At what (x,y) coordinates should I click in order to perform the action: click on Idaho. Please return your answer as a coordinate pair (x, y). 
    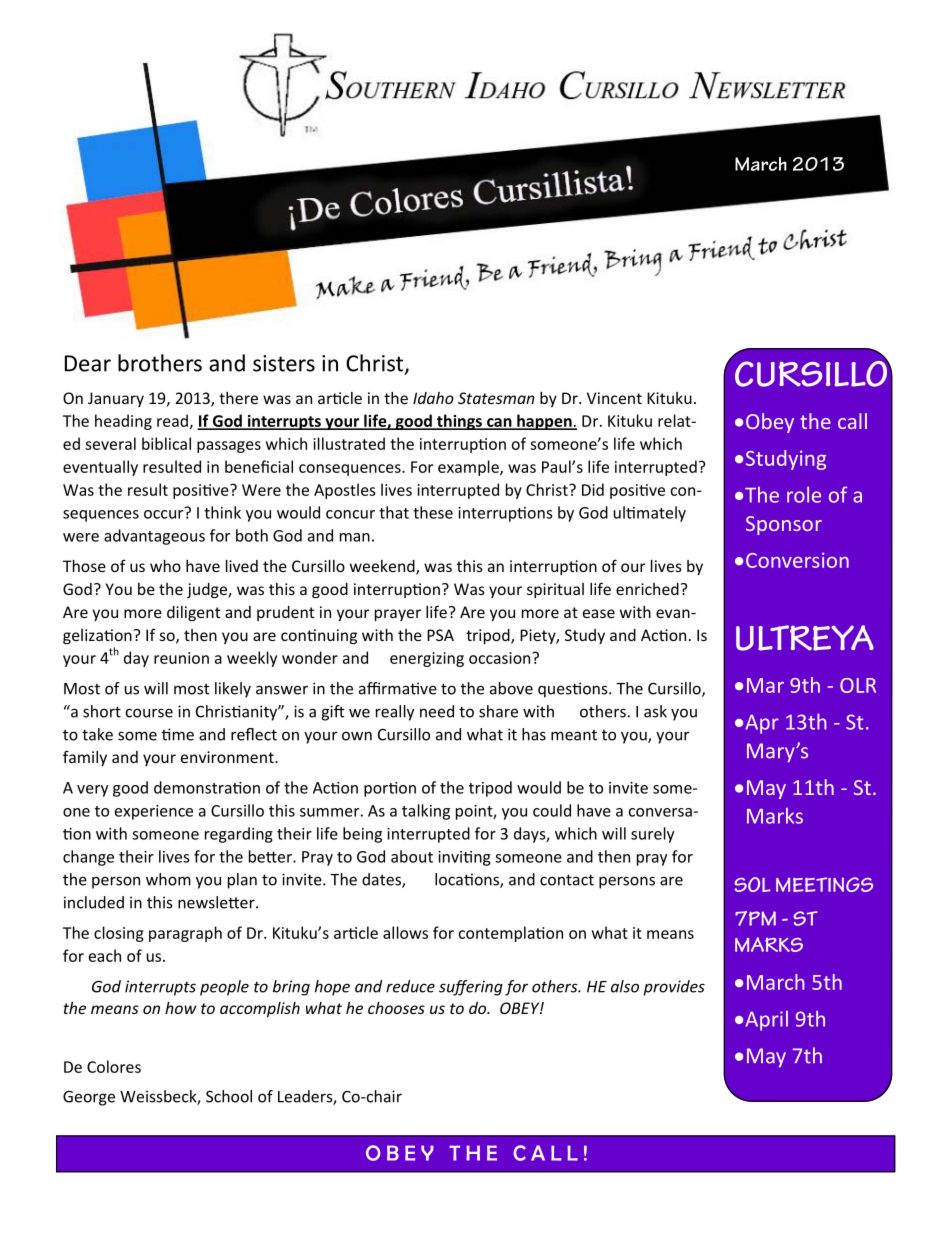
    Looking at the image, I should click on (433, 398).
